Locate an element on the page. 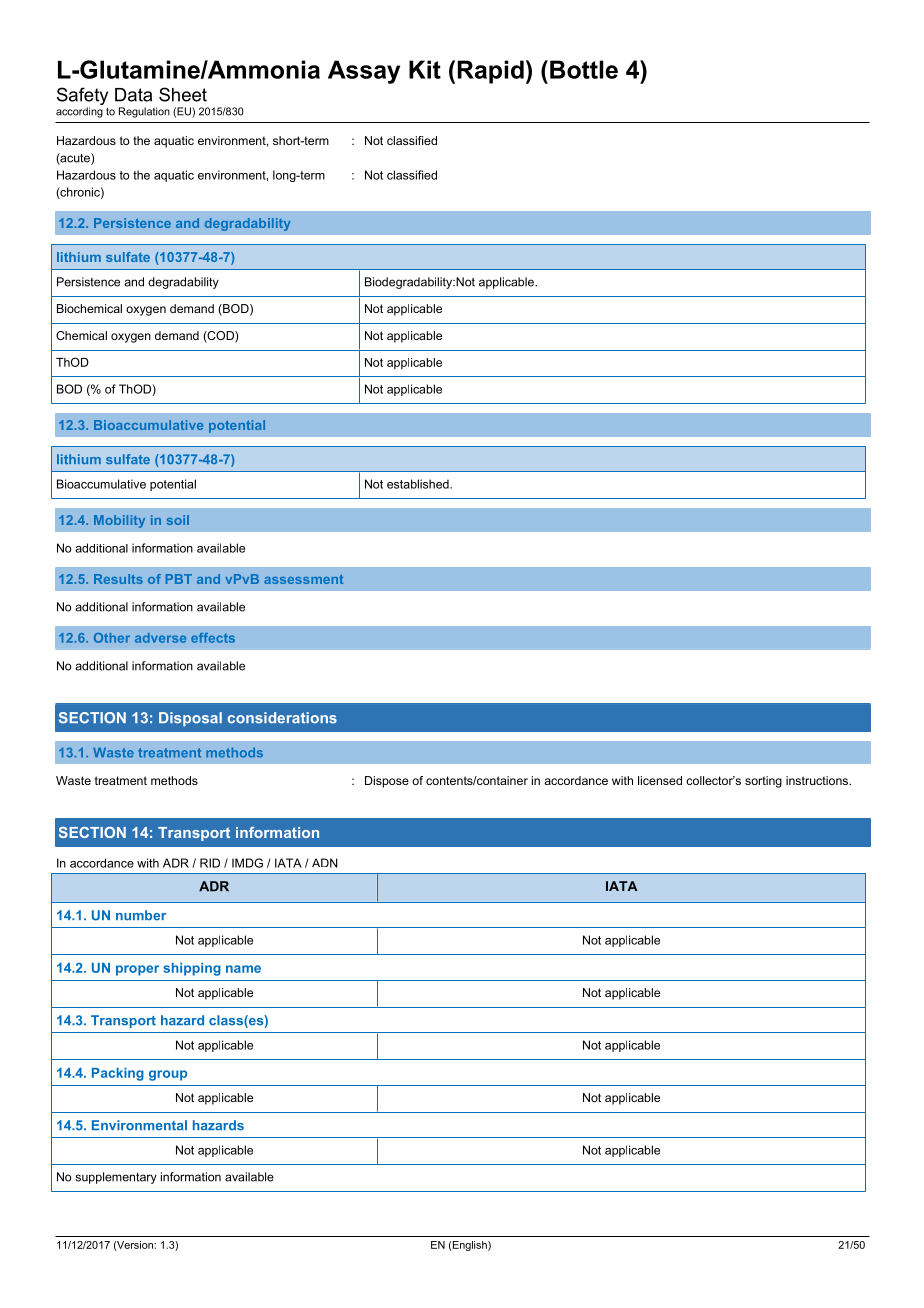 The height and width of the image is (1308, 924). Bottle is located at coordinates (584, 69).
